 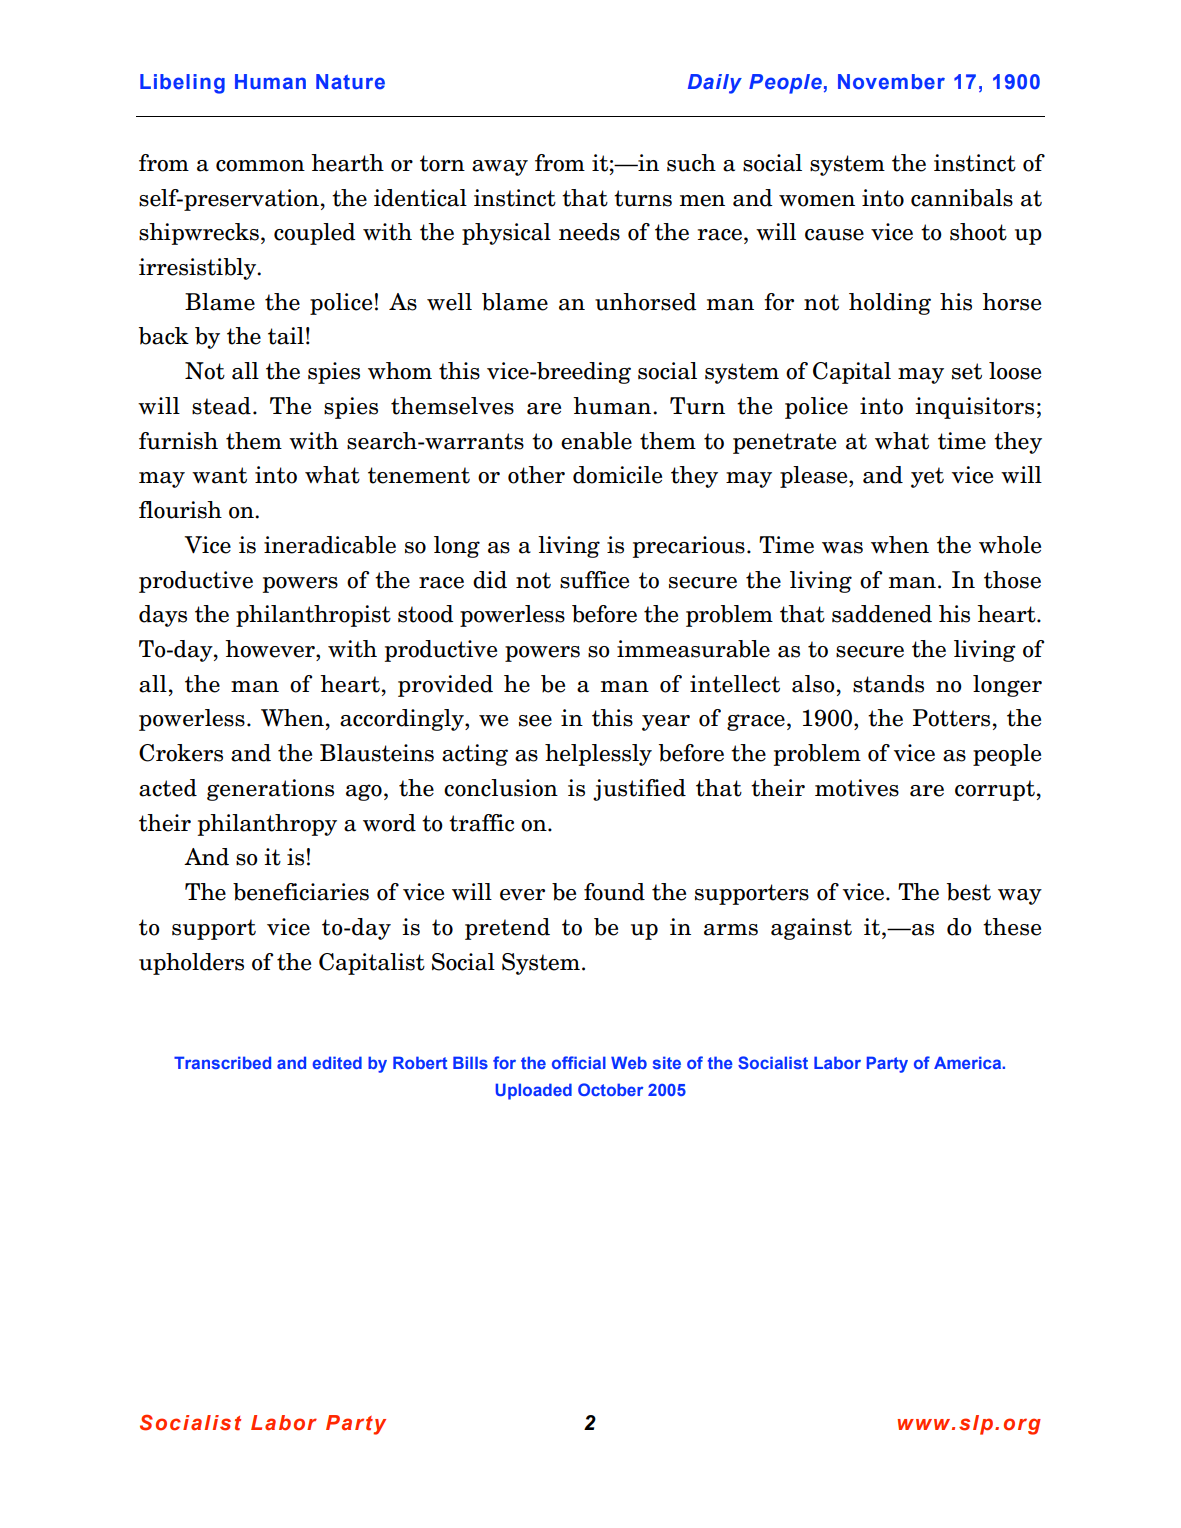 What do you see at coordinates (260, 166) in the image?
I see `common` at bounding box center [260, 166].
